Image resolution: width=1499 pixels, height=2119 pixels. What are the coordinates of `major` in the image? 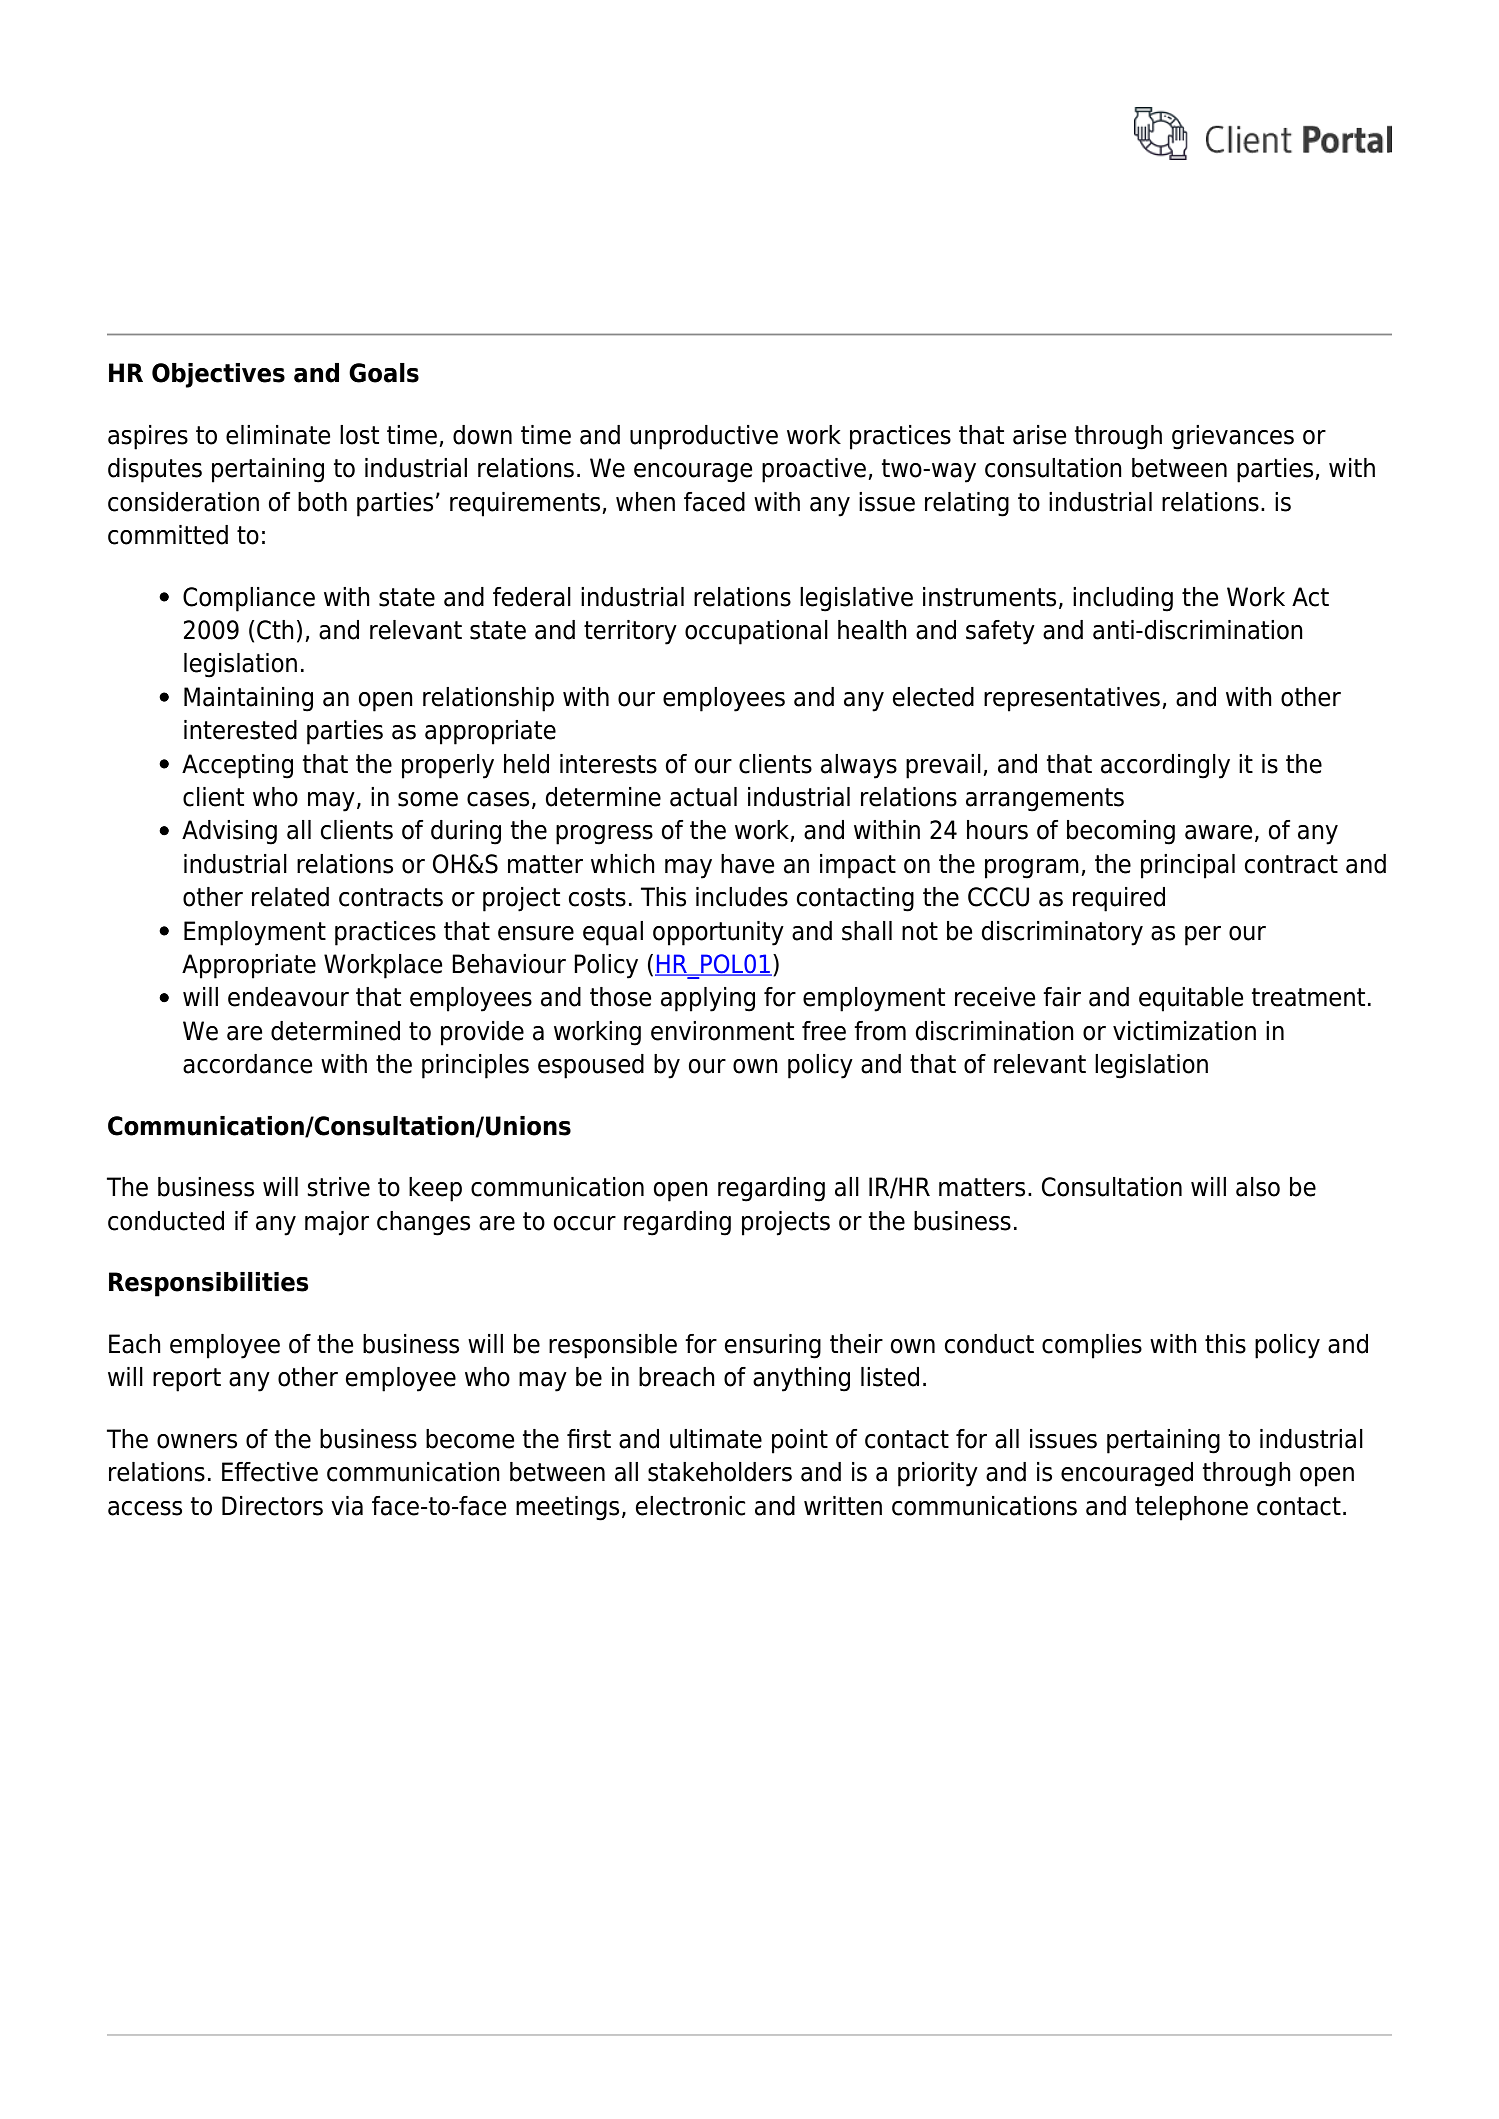 It's located at (337, 1223).
